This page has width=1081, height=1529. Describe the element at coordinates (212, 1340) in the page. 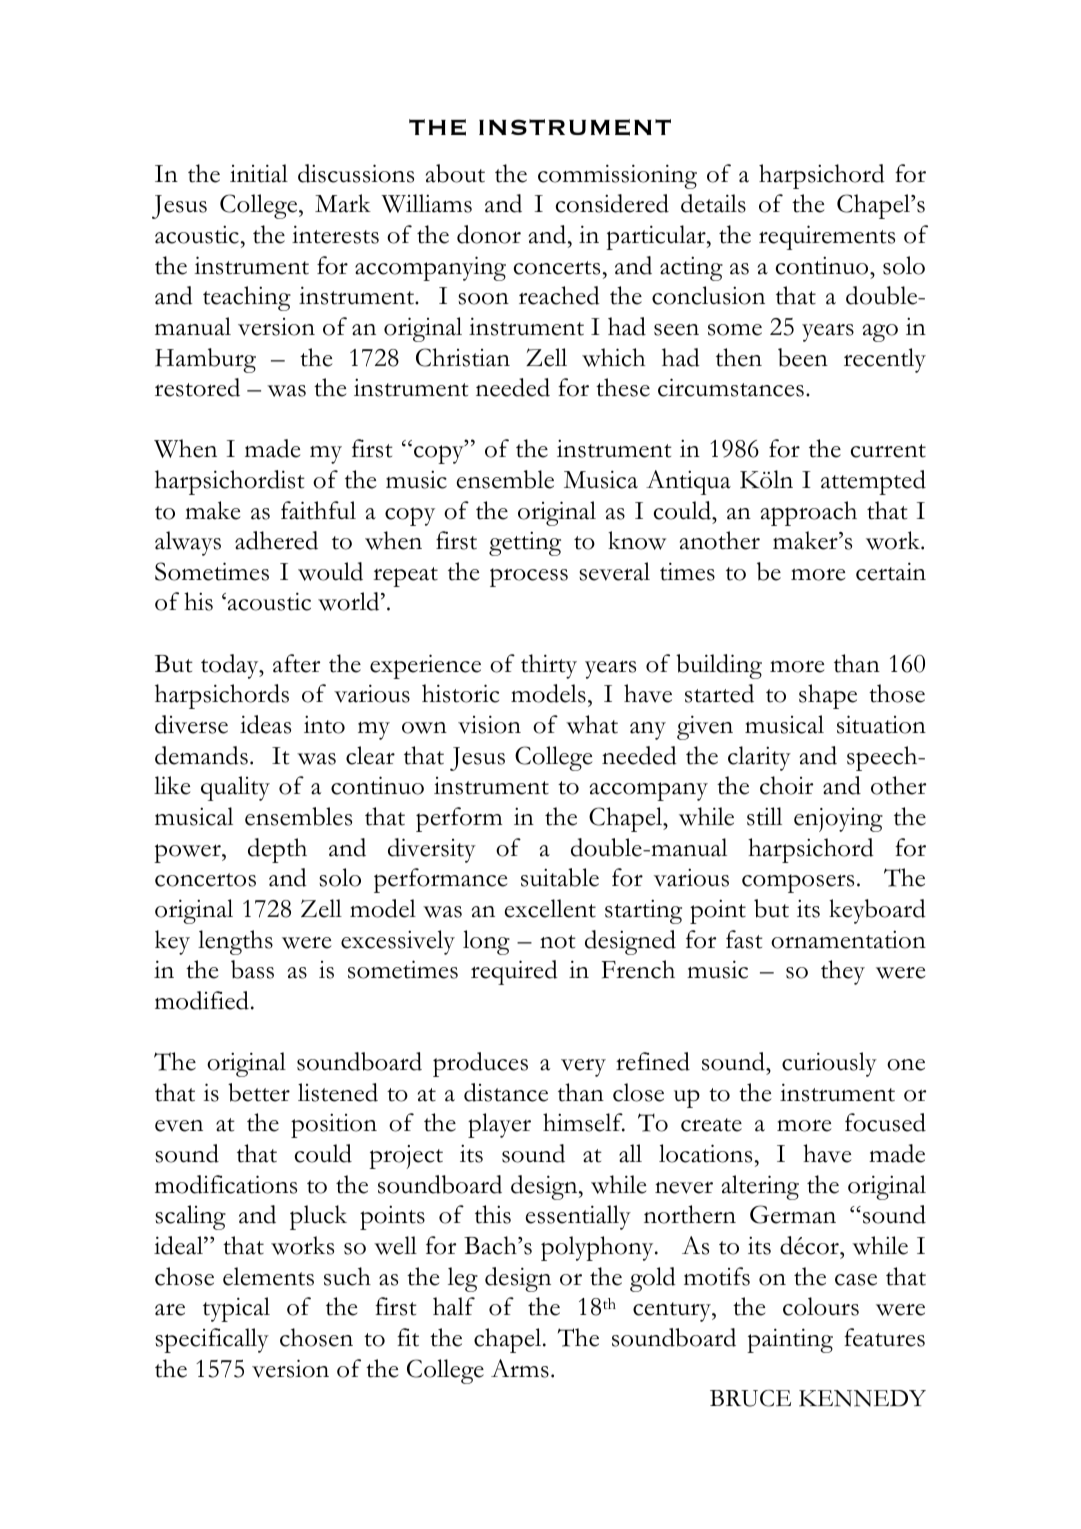

I see `specifically` at that location.
